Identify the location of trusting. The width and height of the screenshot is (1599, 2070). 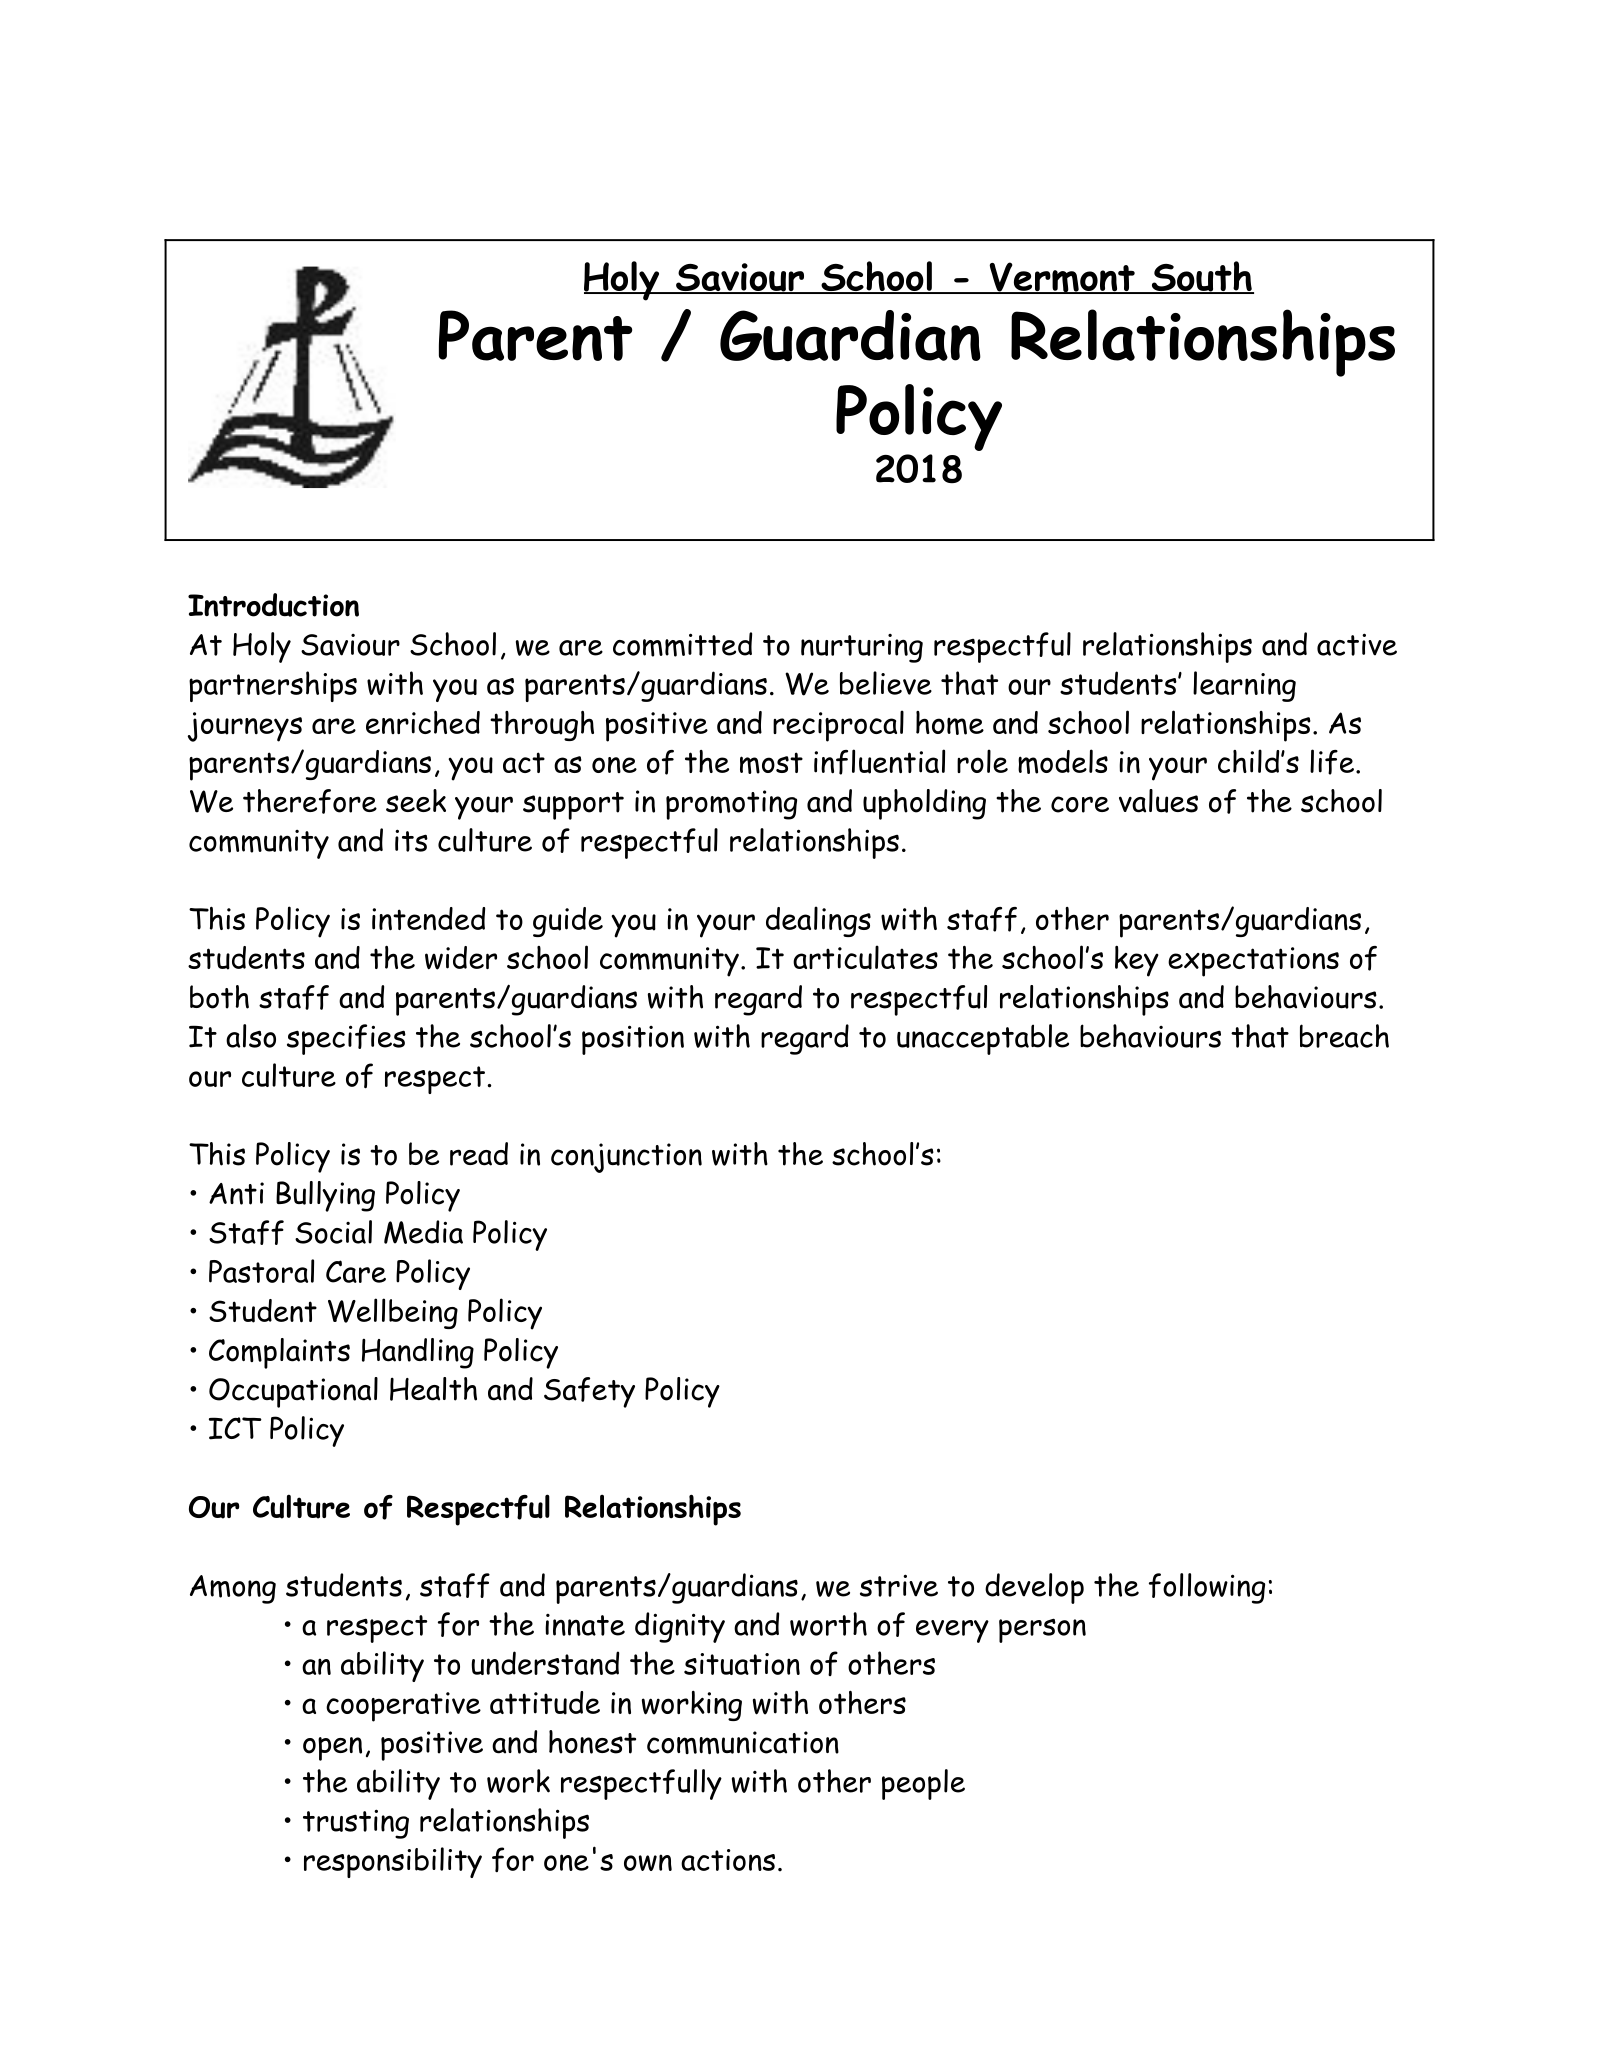
(356, 1824).
